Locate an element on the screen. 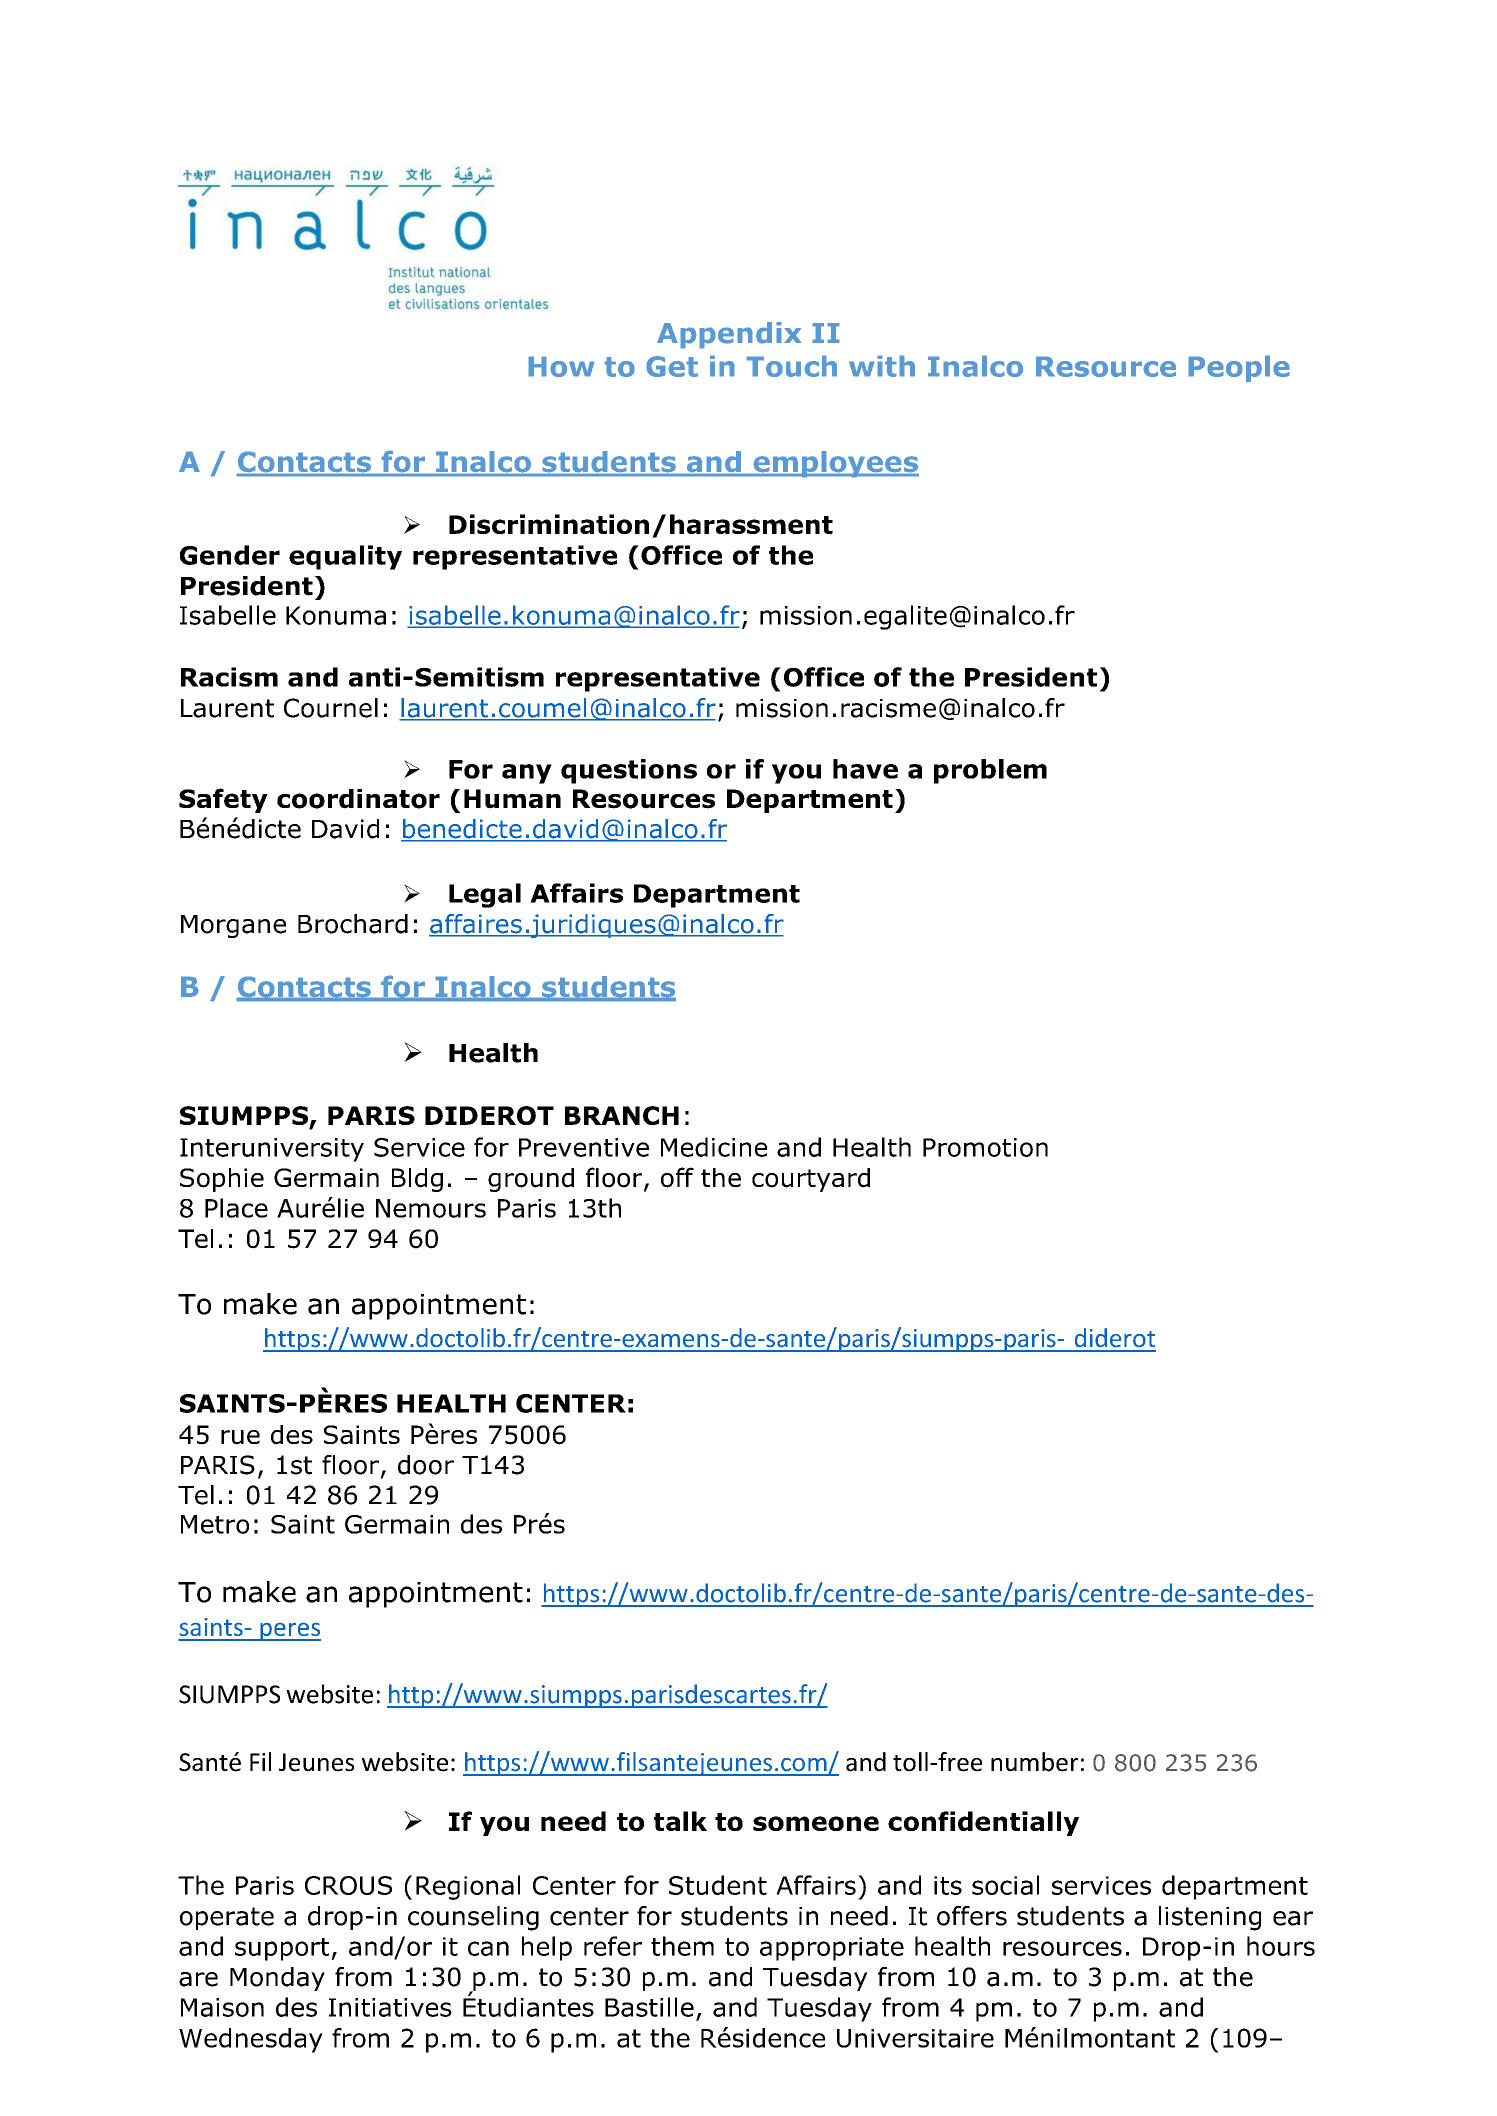  Monday is located at coordinates (277, 1979).
